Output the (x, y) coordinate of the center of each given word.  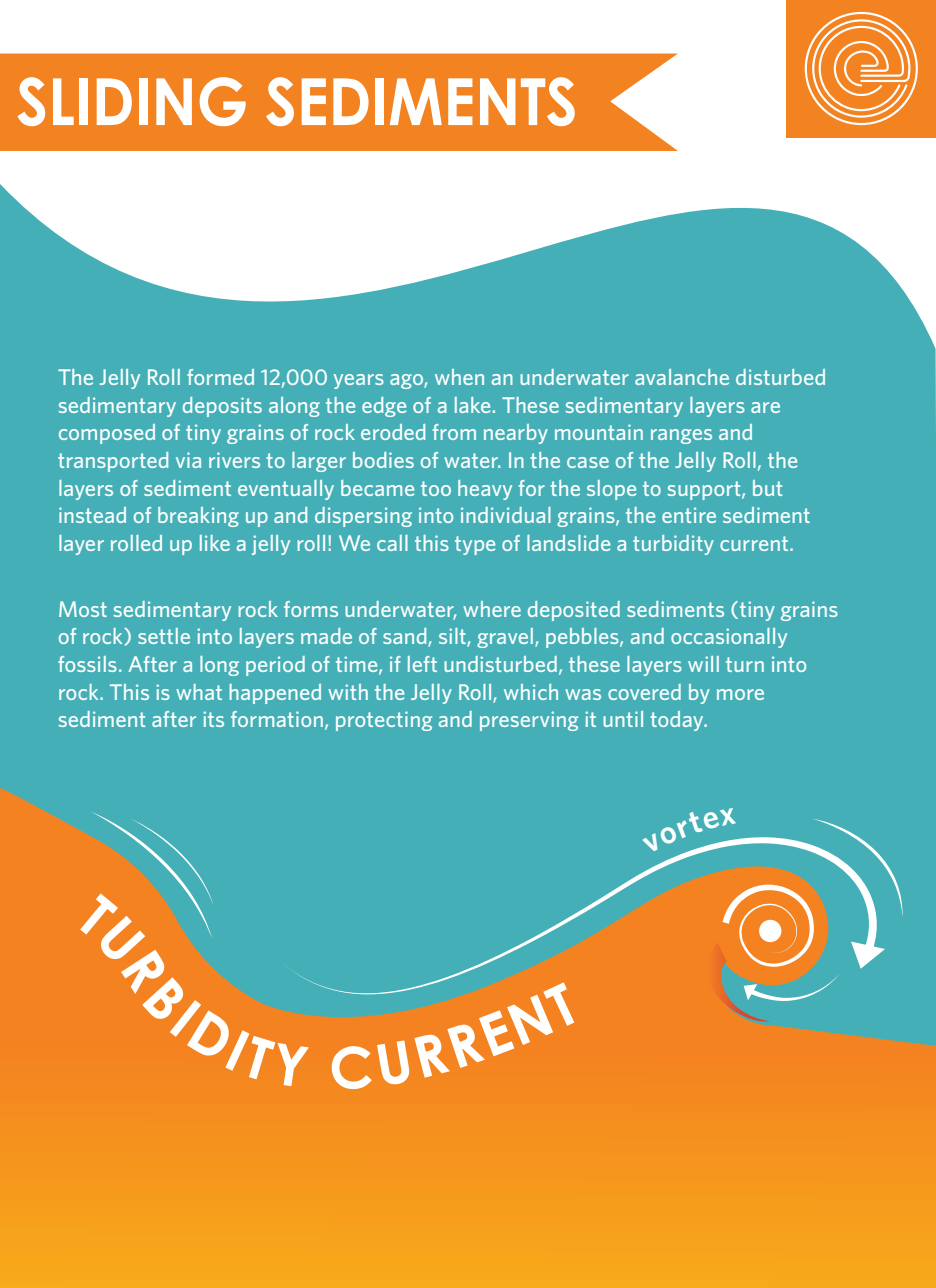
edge (384, 407)
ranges (681, 436)
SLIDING (132, 101)
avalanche (682, 377)
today (678, 721)
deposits (222, 407)
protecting (384, 721)
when (459, 377)
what (199, 692)
